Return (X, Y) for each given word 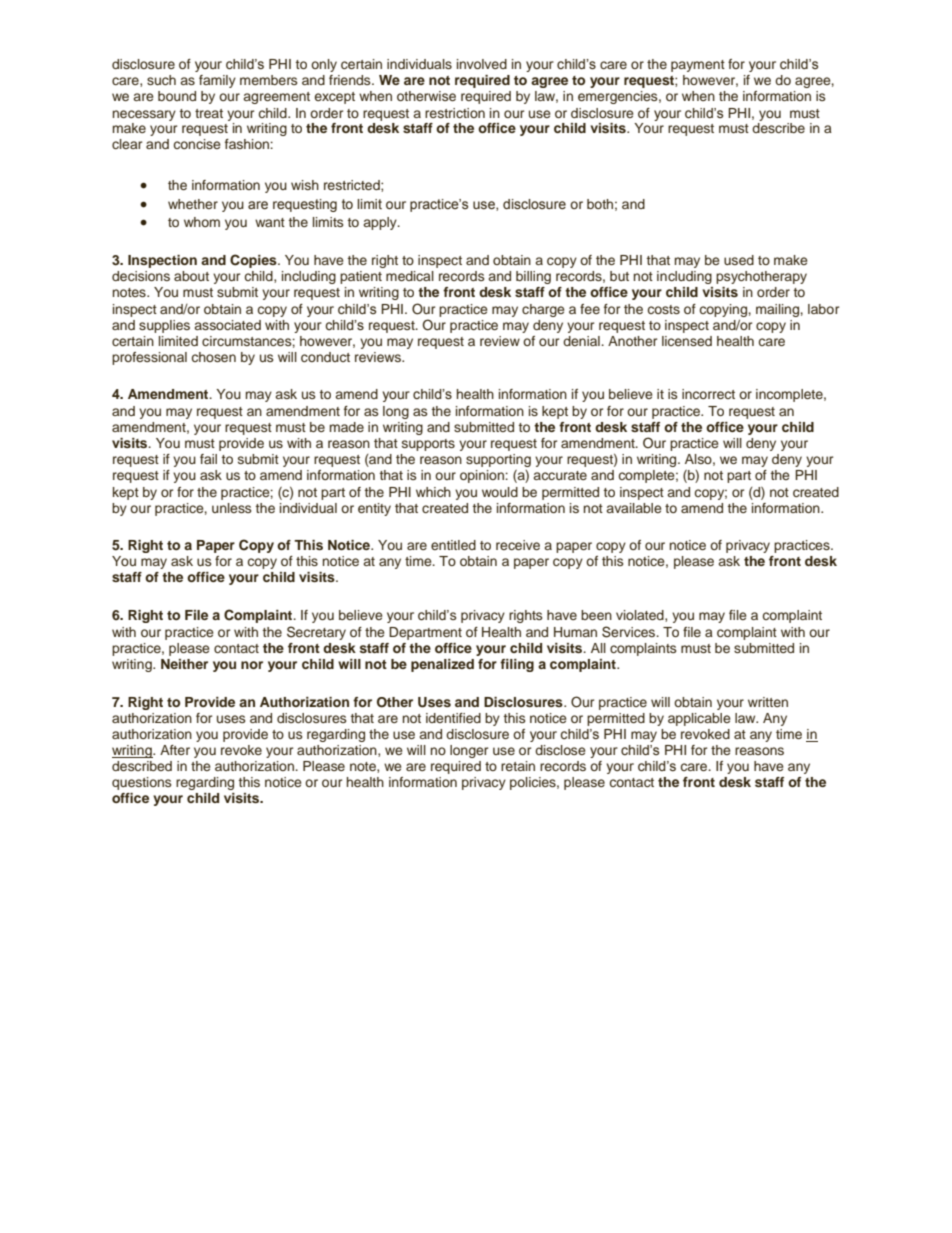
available (634, 508)
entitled (453, 545)
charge (543, 310)
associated (227, 325)
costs (664, 309)
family (217, 81)
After (175, 750)
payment (698, 66)
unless (231, 508)
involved (482, 64)
